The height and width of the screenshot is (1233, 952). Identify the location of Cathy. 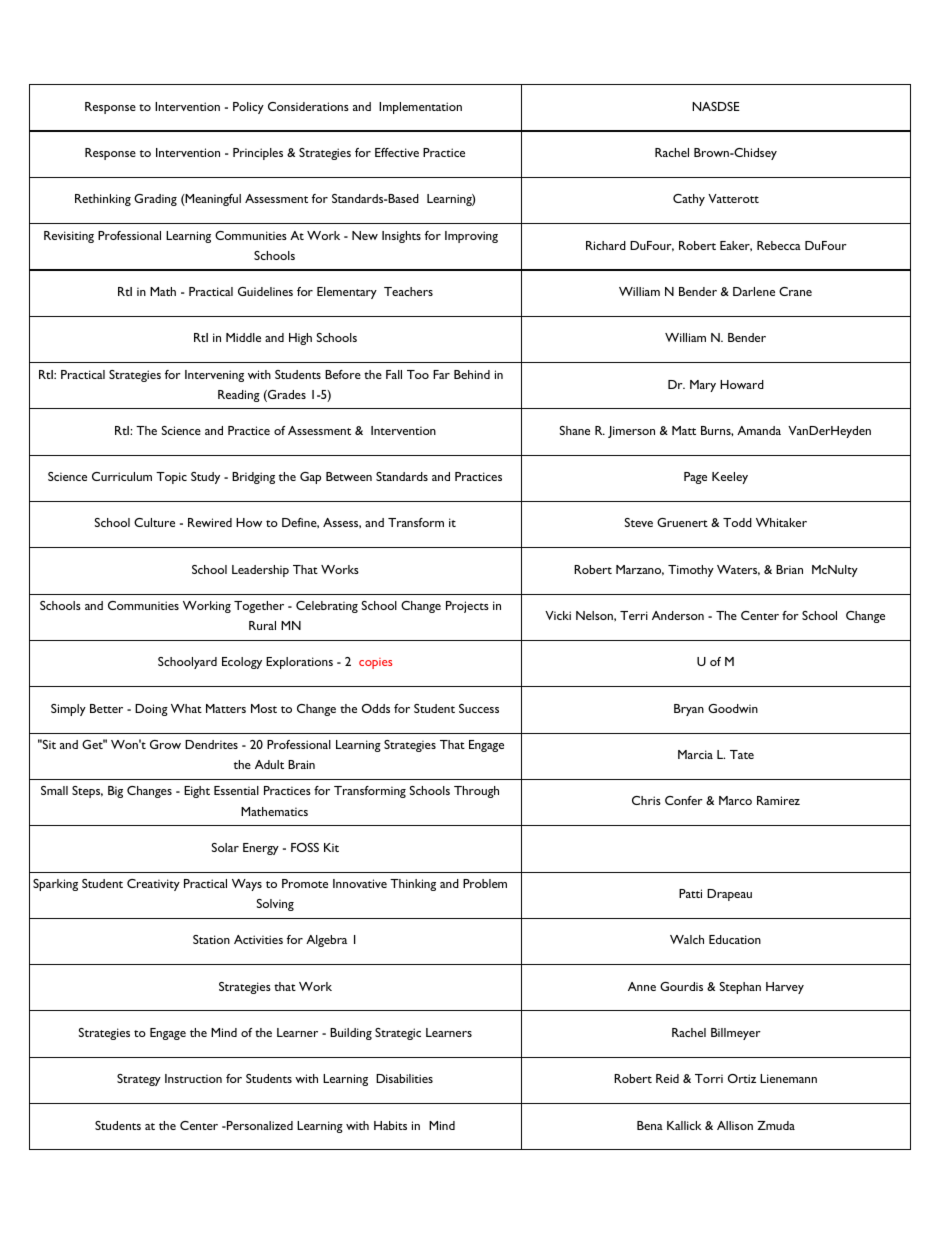
(689, 200).
